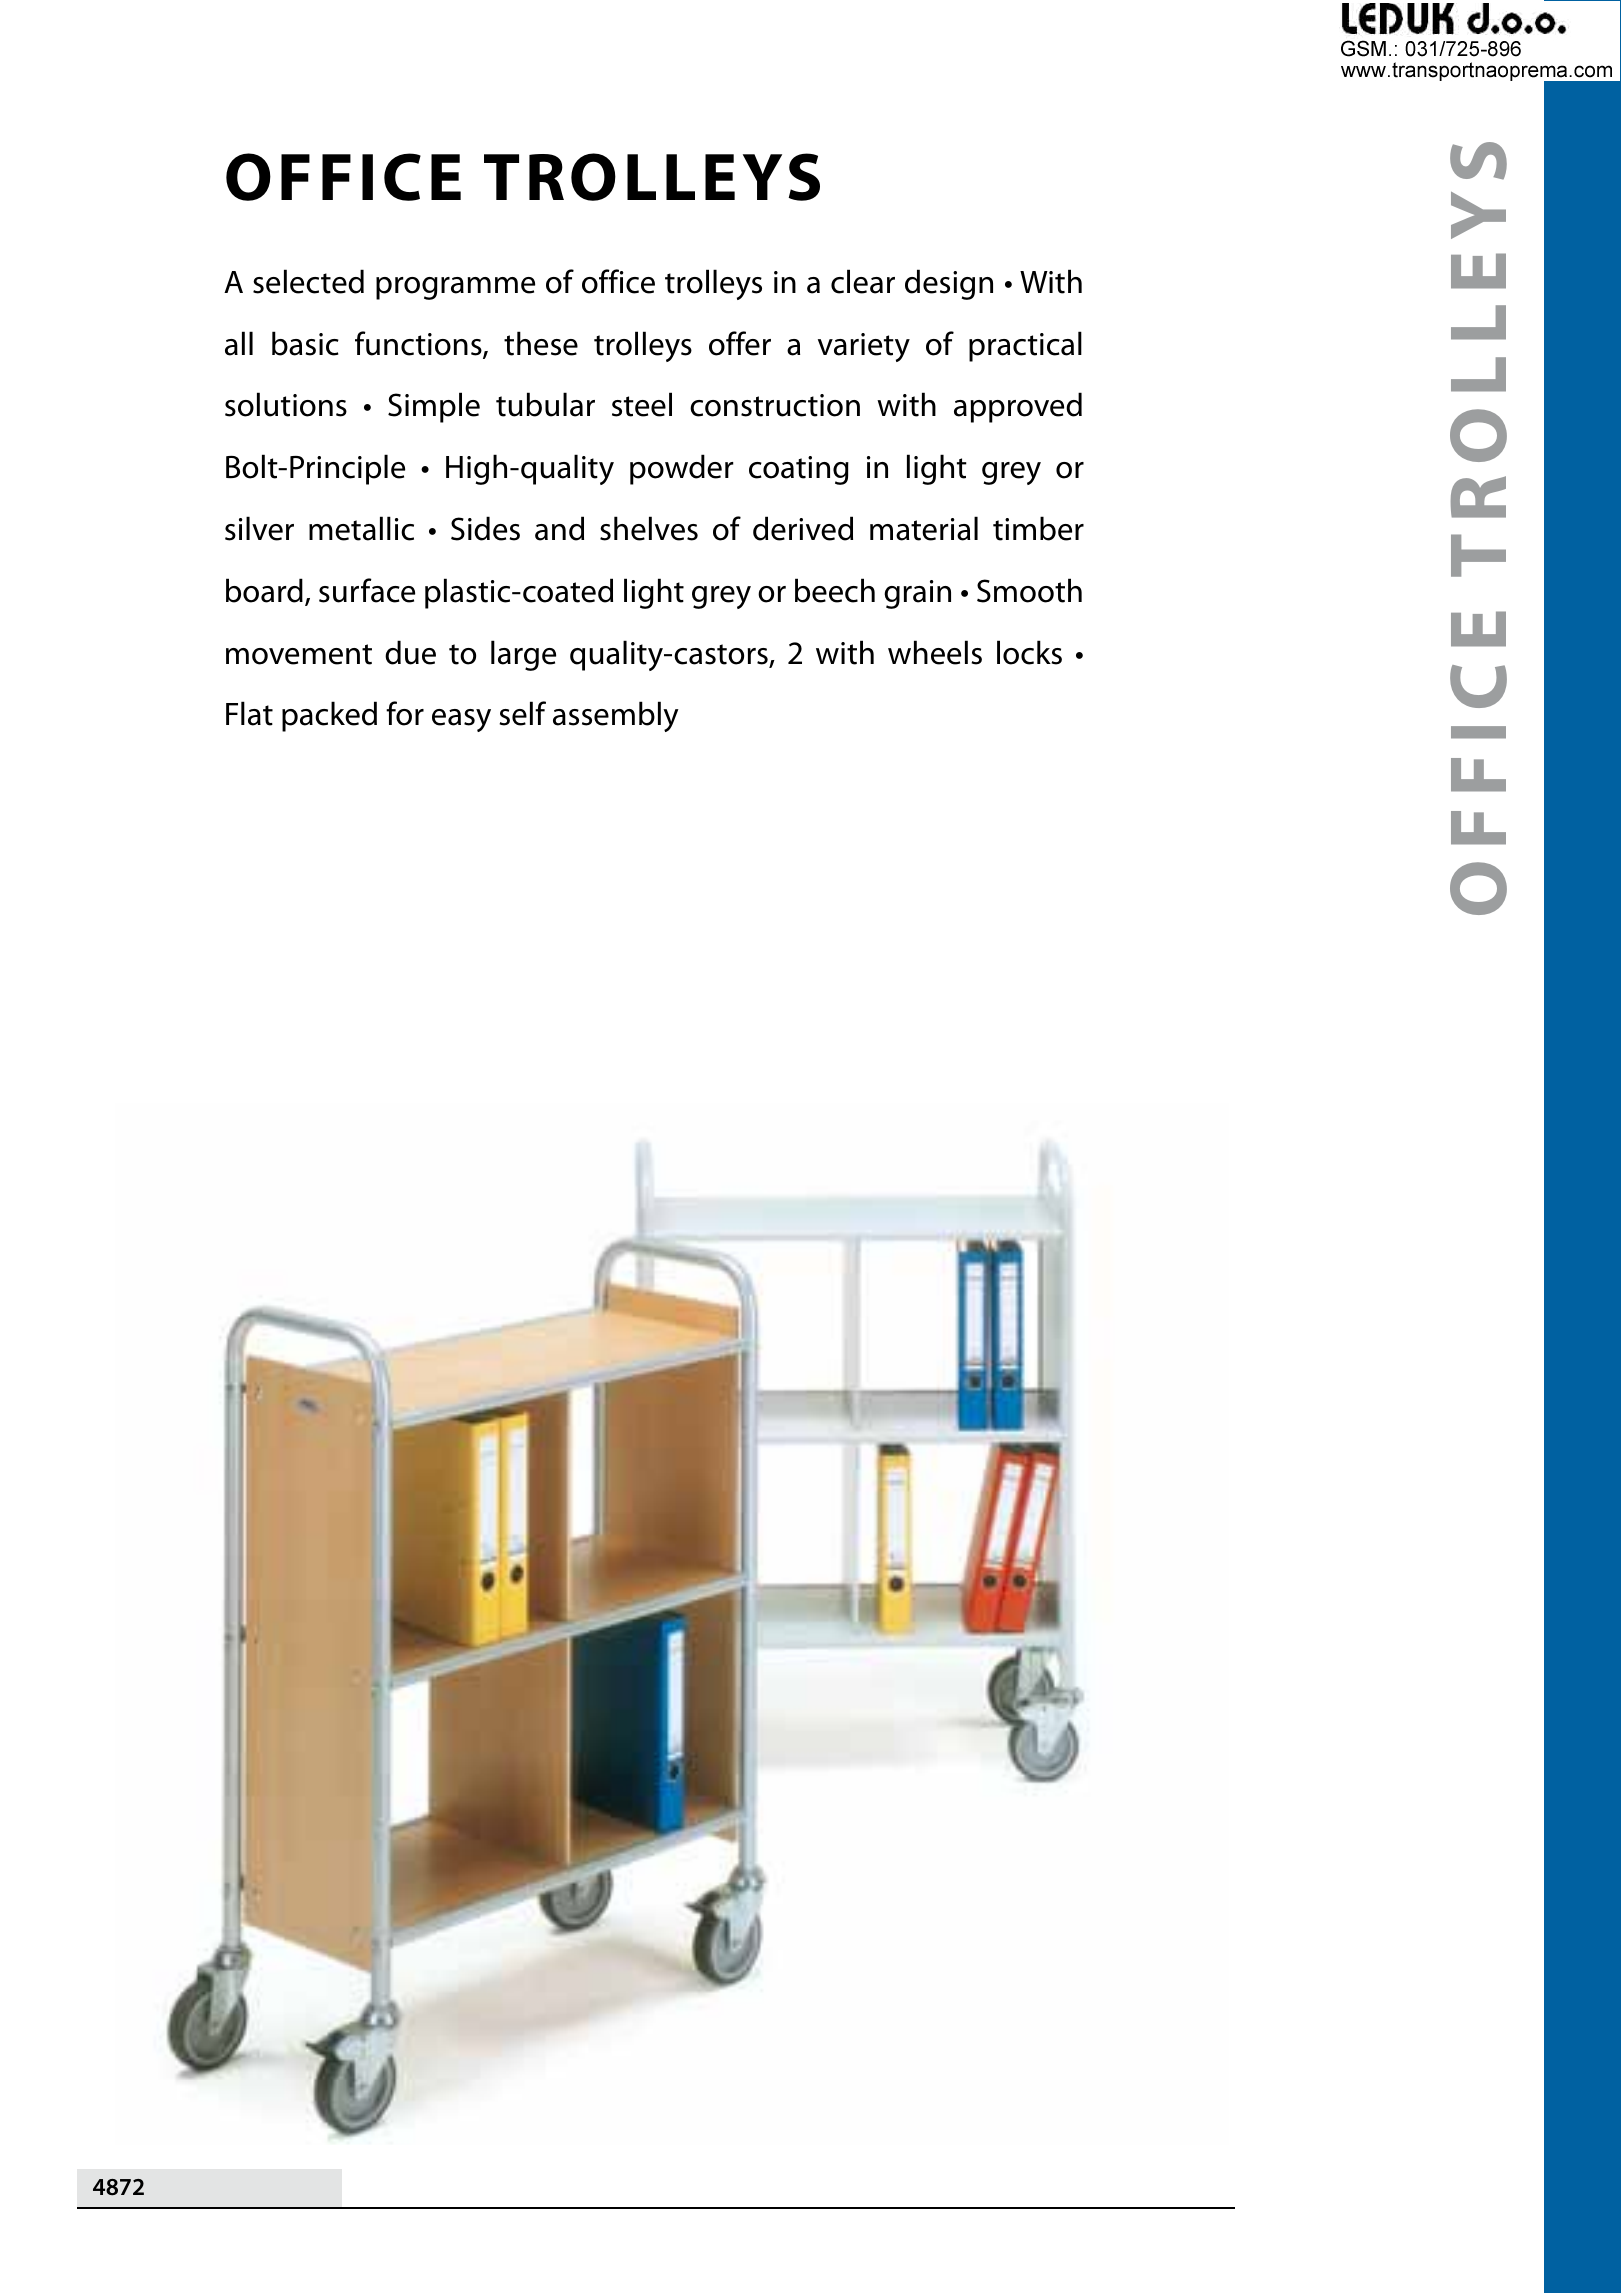  What do you see at coordinates (649, 528) in the image?
I see `shelves` at bounding box center [649, 528].
